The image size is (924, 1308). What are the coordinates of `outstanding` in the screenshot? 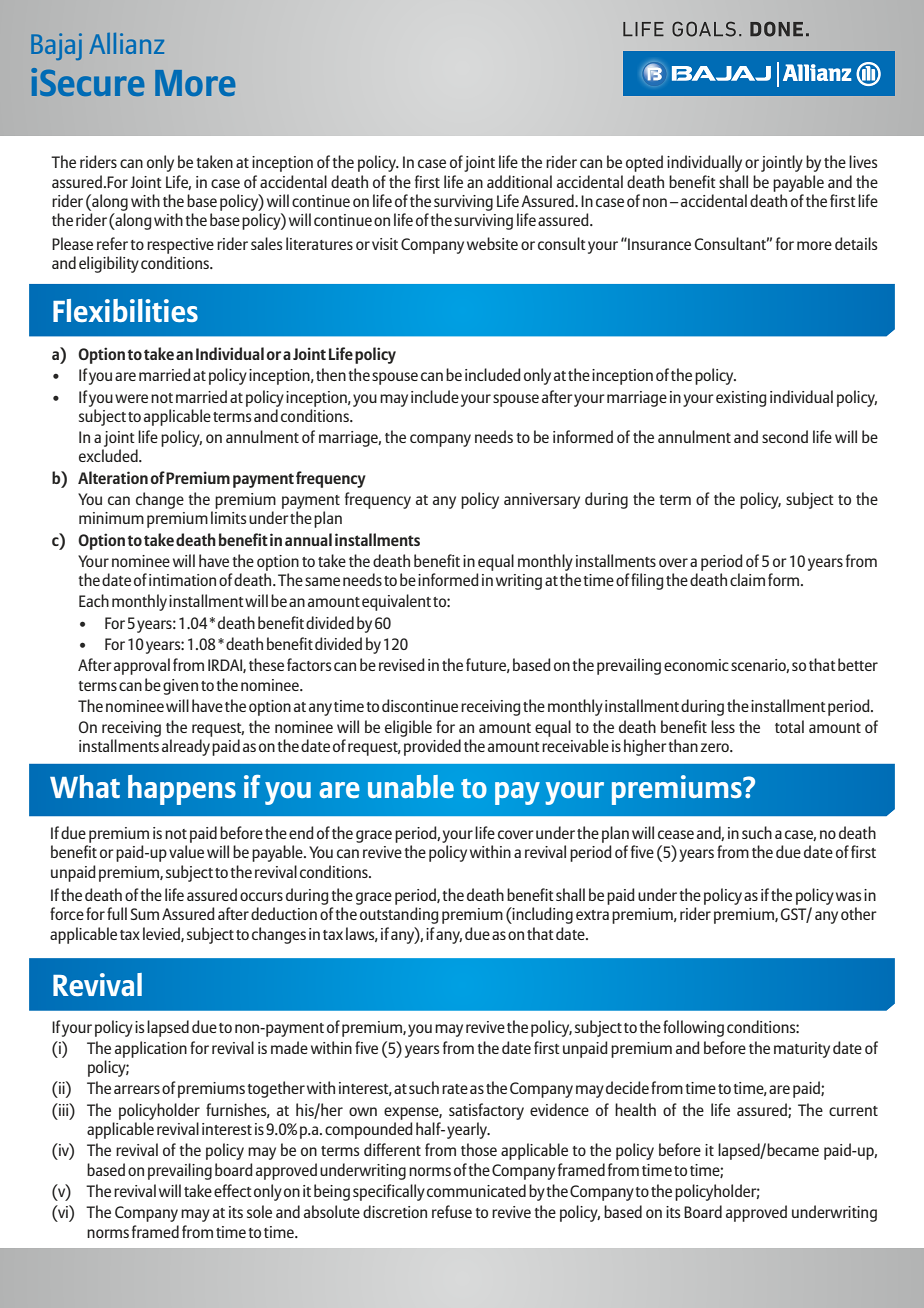 It's located at (399, 915).
